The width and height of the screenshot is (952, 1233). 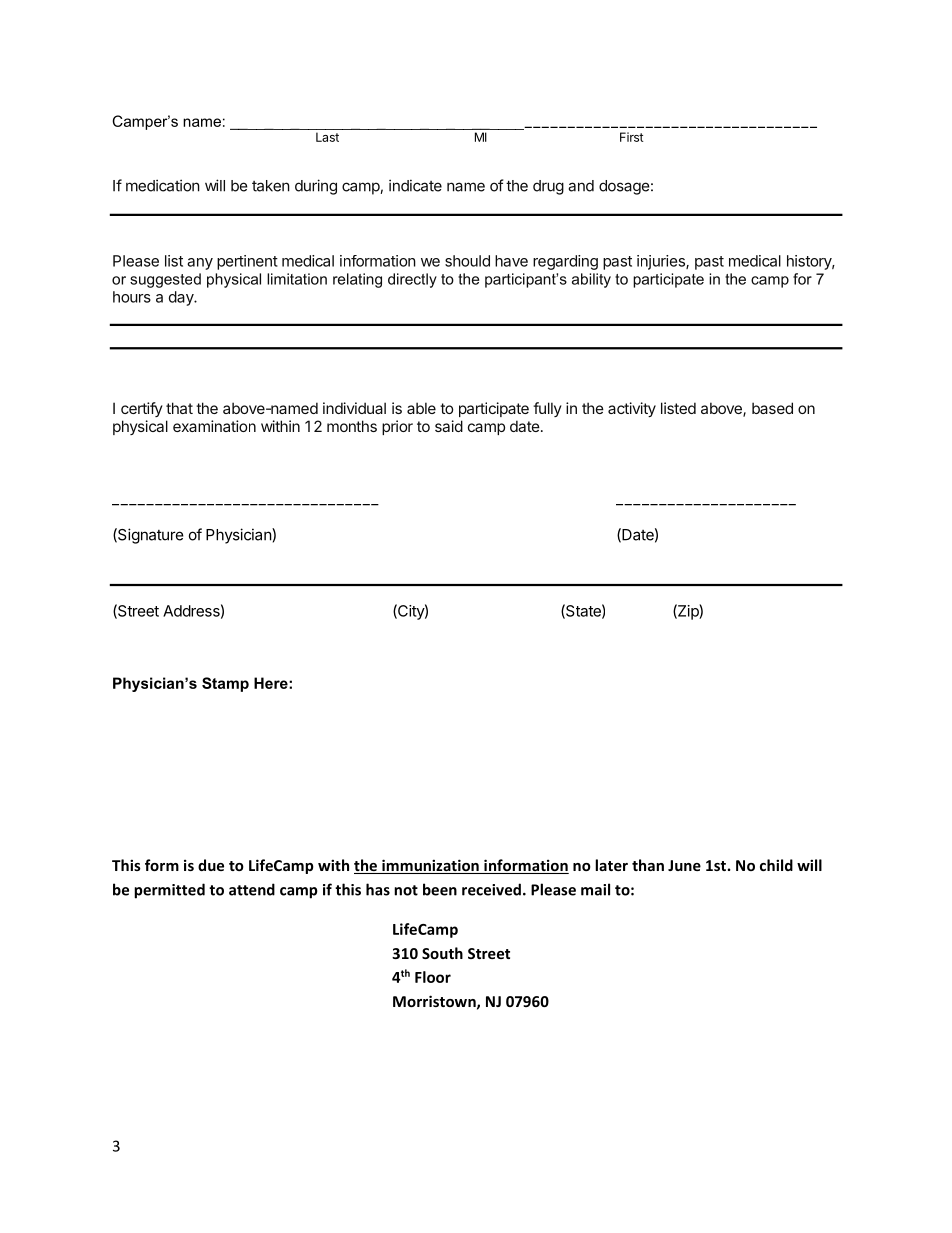 What do you see at coordinates (449, 426) in the screenshot?
I see `said` at bounding box center [449, 426].
